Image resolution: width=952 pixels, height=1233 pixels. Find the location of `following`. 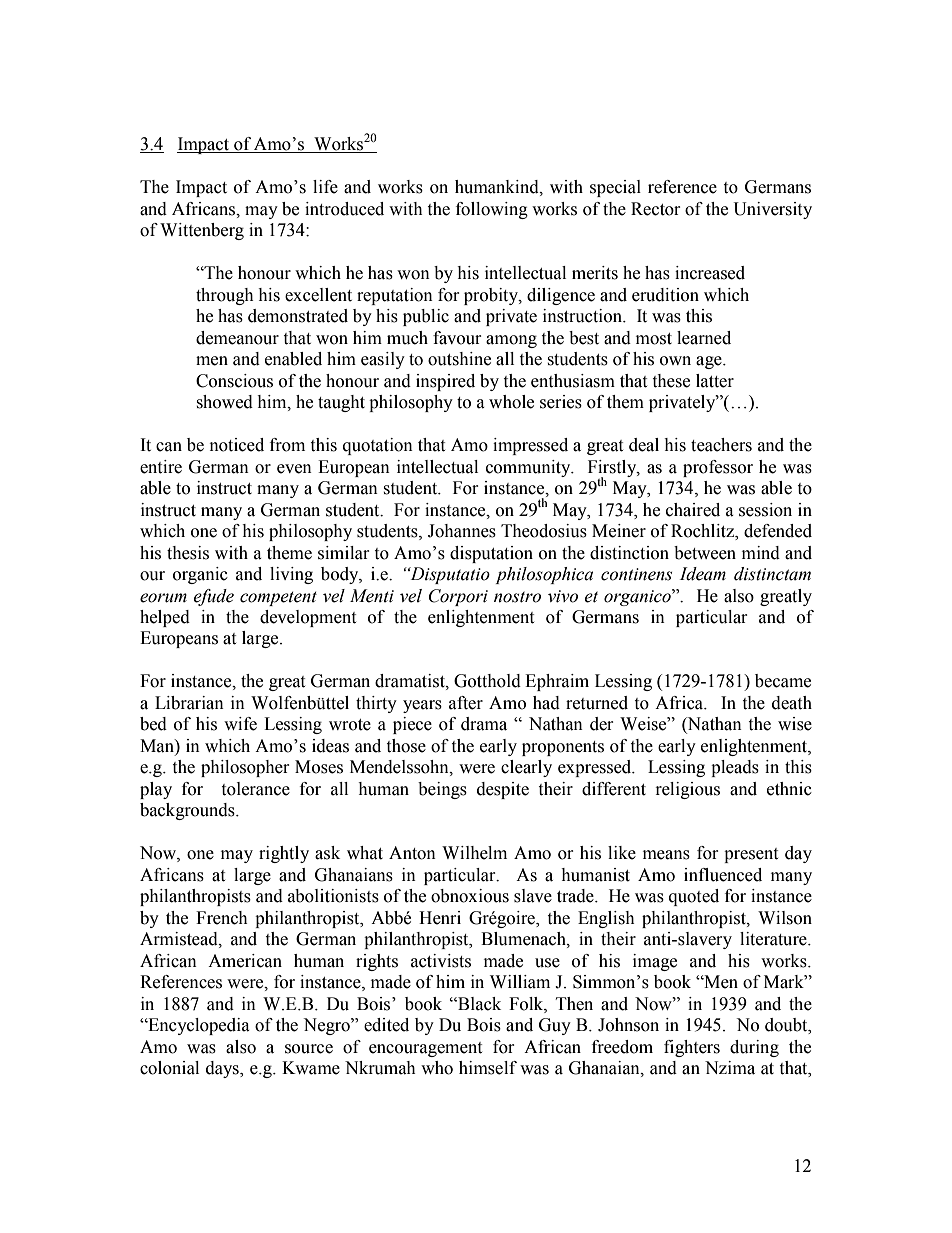

following is located at coordinates (492, 210).
